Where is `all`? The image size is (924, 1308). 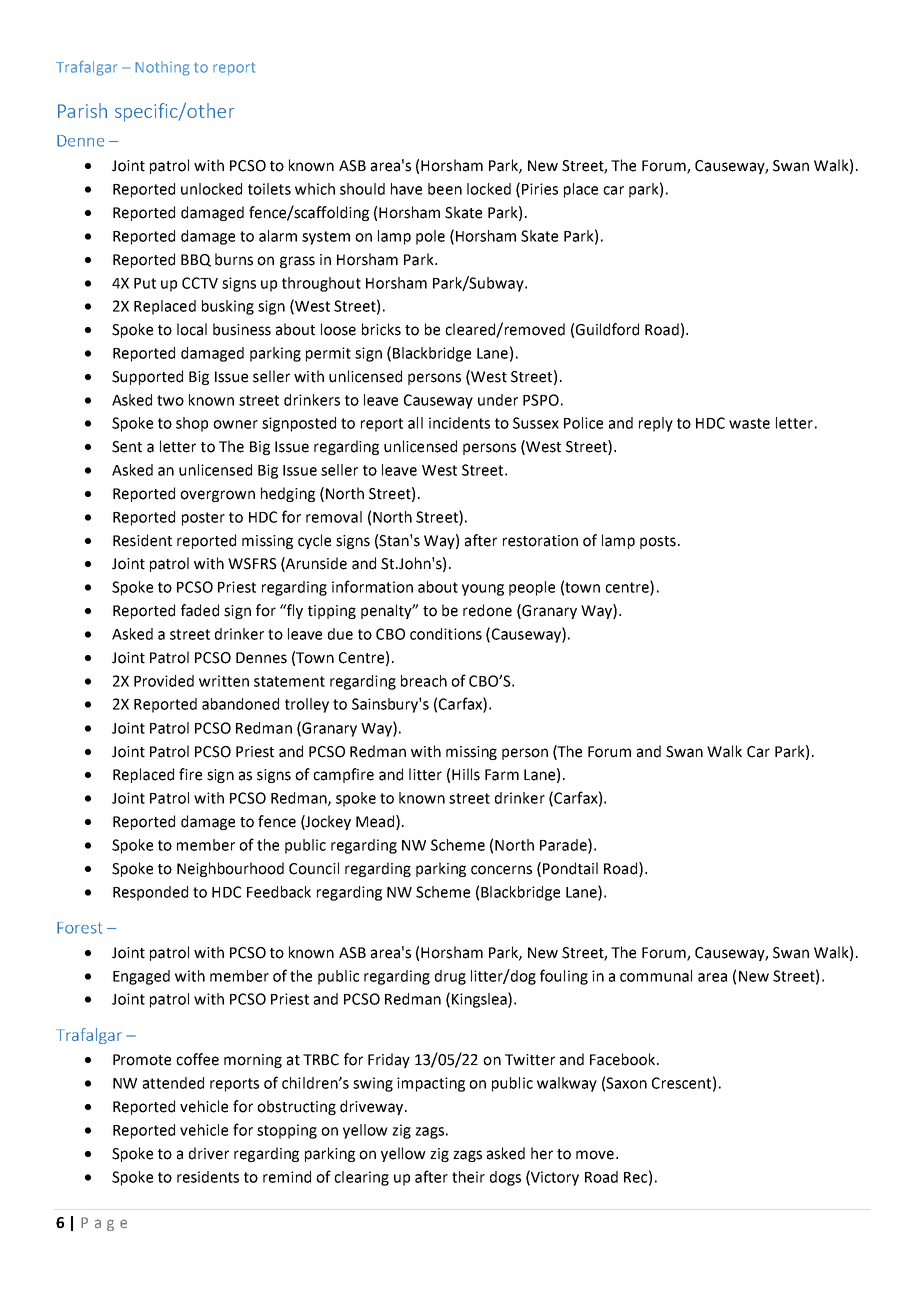 all is located at coordinates (415, 423).
